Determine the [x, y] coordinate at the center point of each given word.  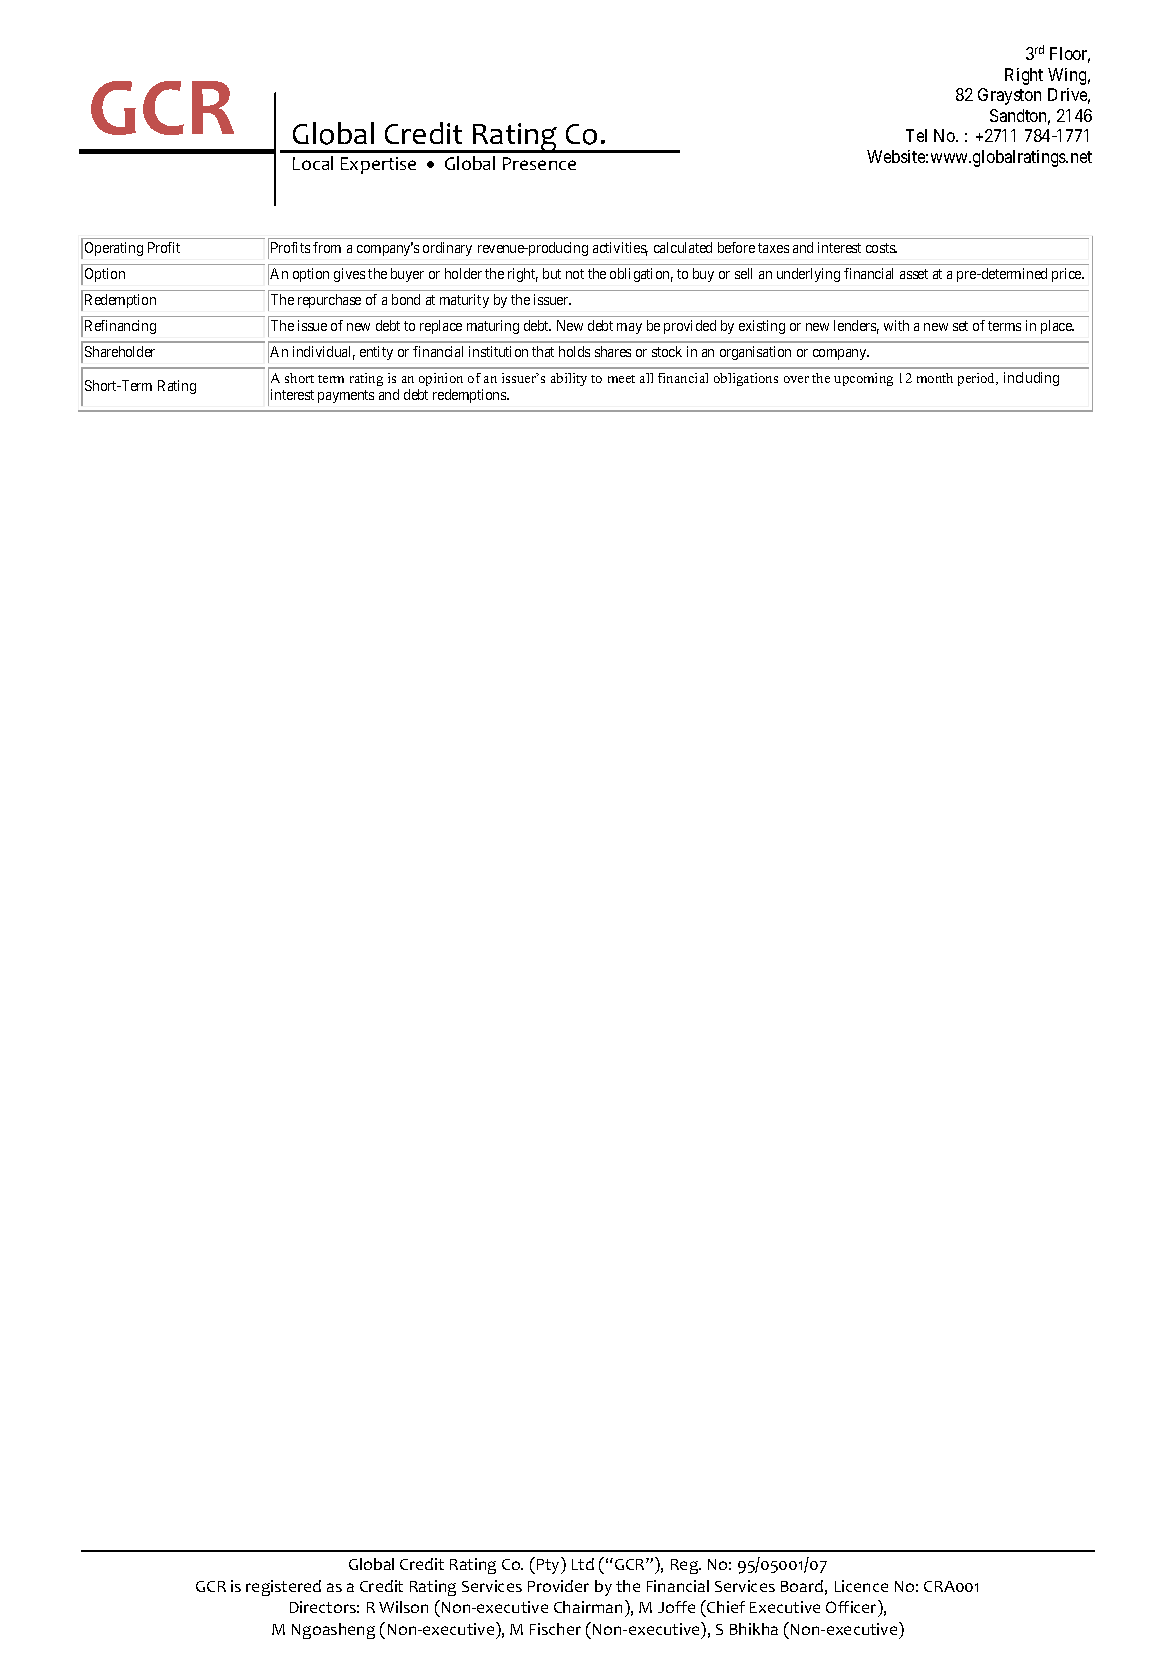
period [978, 379]
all [646, 378]
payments [346, 396]
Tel [916, 135]
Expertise [378, 165]
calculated [683, 247]
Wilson [403, 1607]
